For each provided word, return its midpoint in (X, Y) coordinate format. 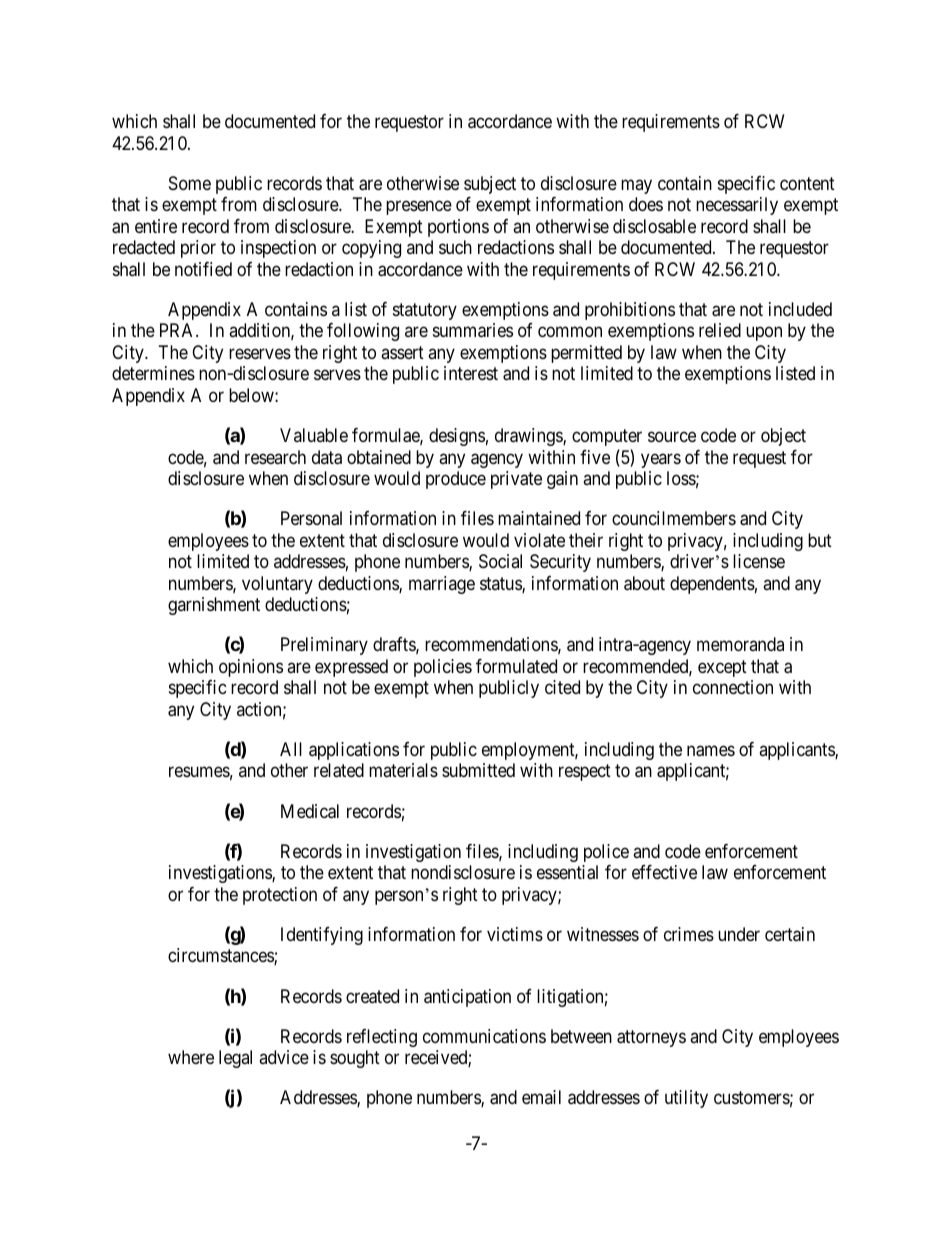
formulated (516, 666)
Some (190, 183)
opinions (251, 668)
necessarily (737, 206)
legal (235, 1059)
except (722, 668)
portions (458, 228)
